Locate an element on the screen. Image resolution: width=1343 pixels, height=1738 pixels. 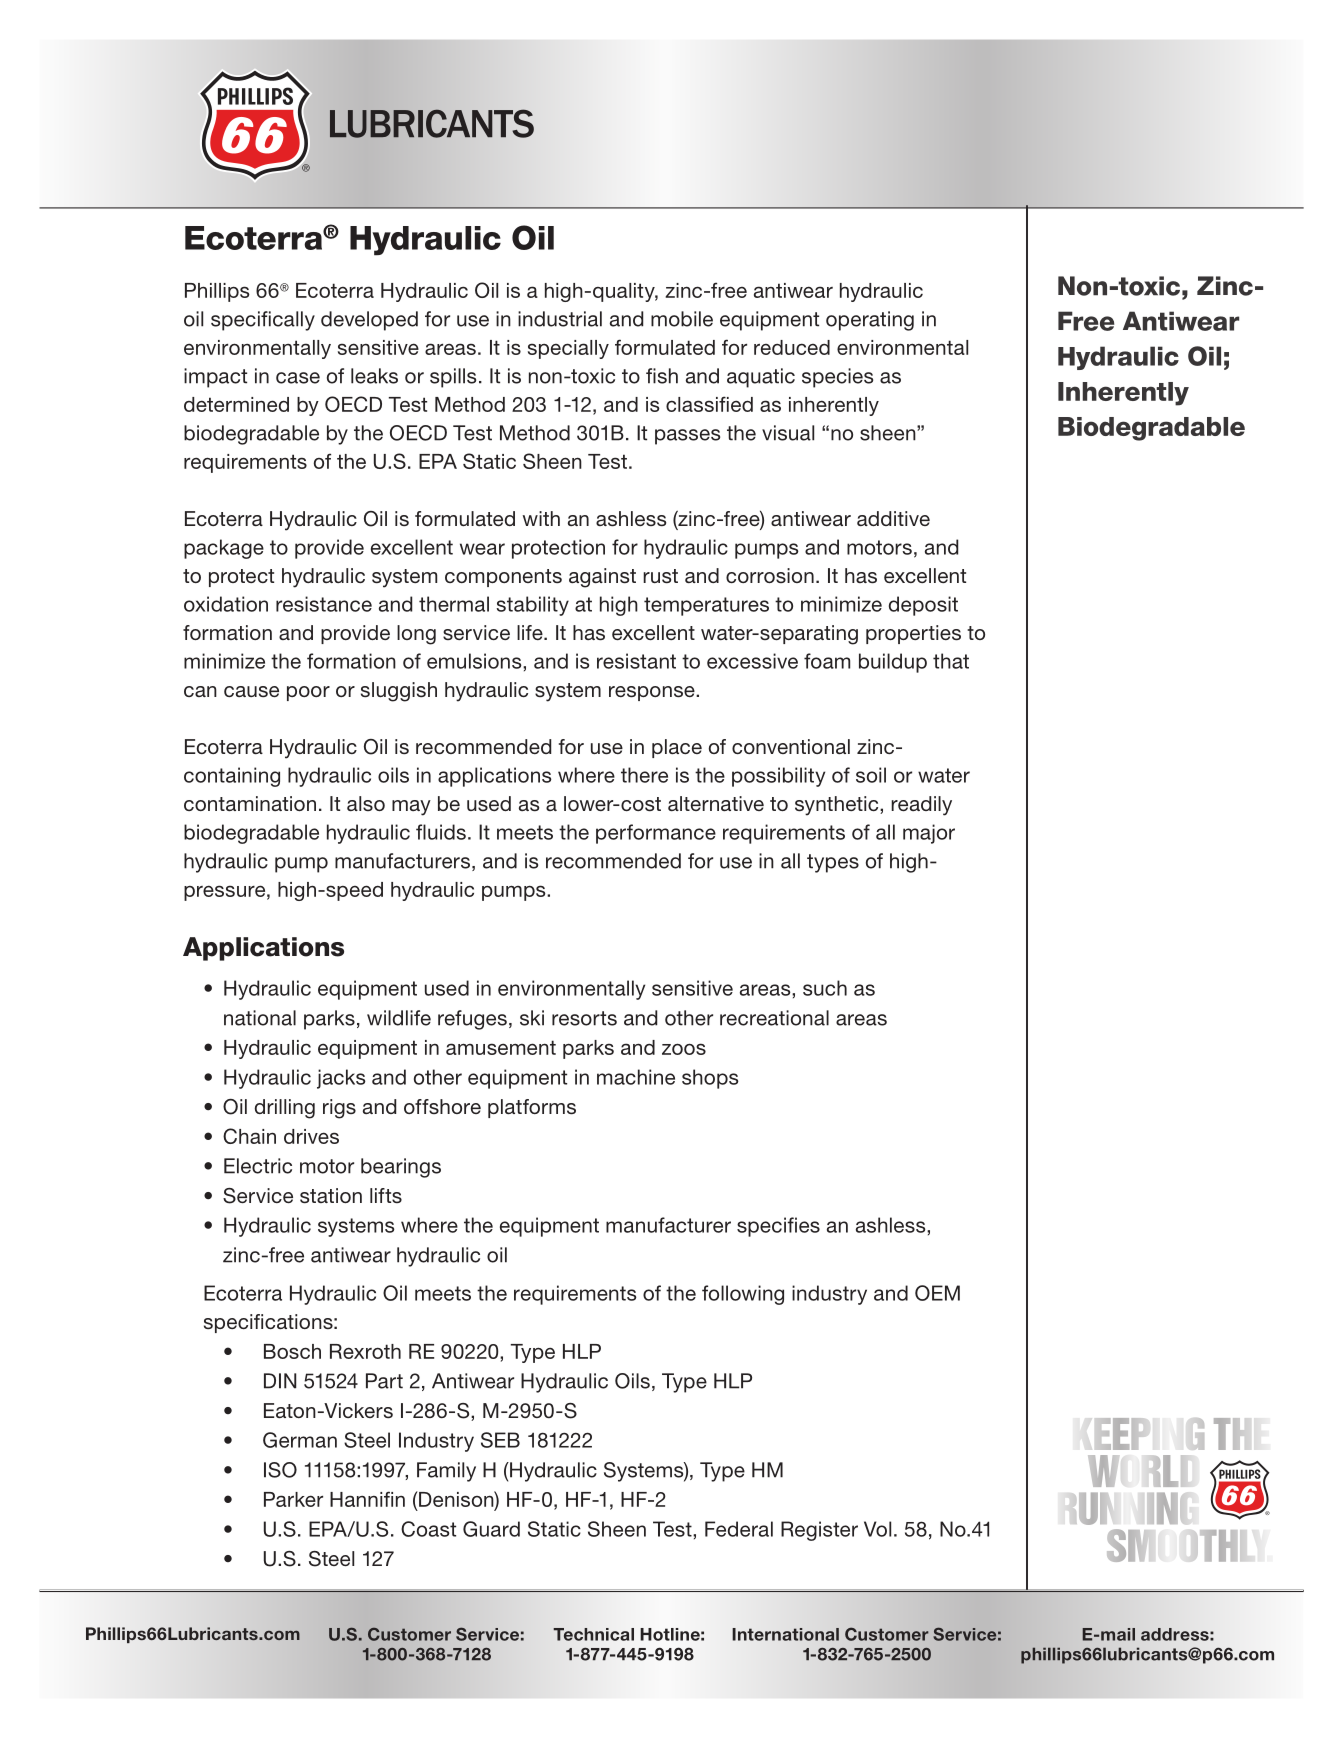
Bosch is located at coordinates (292, 1351).
